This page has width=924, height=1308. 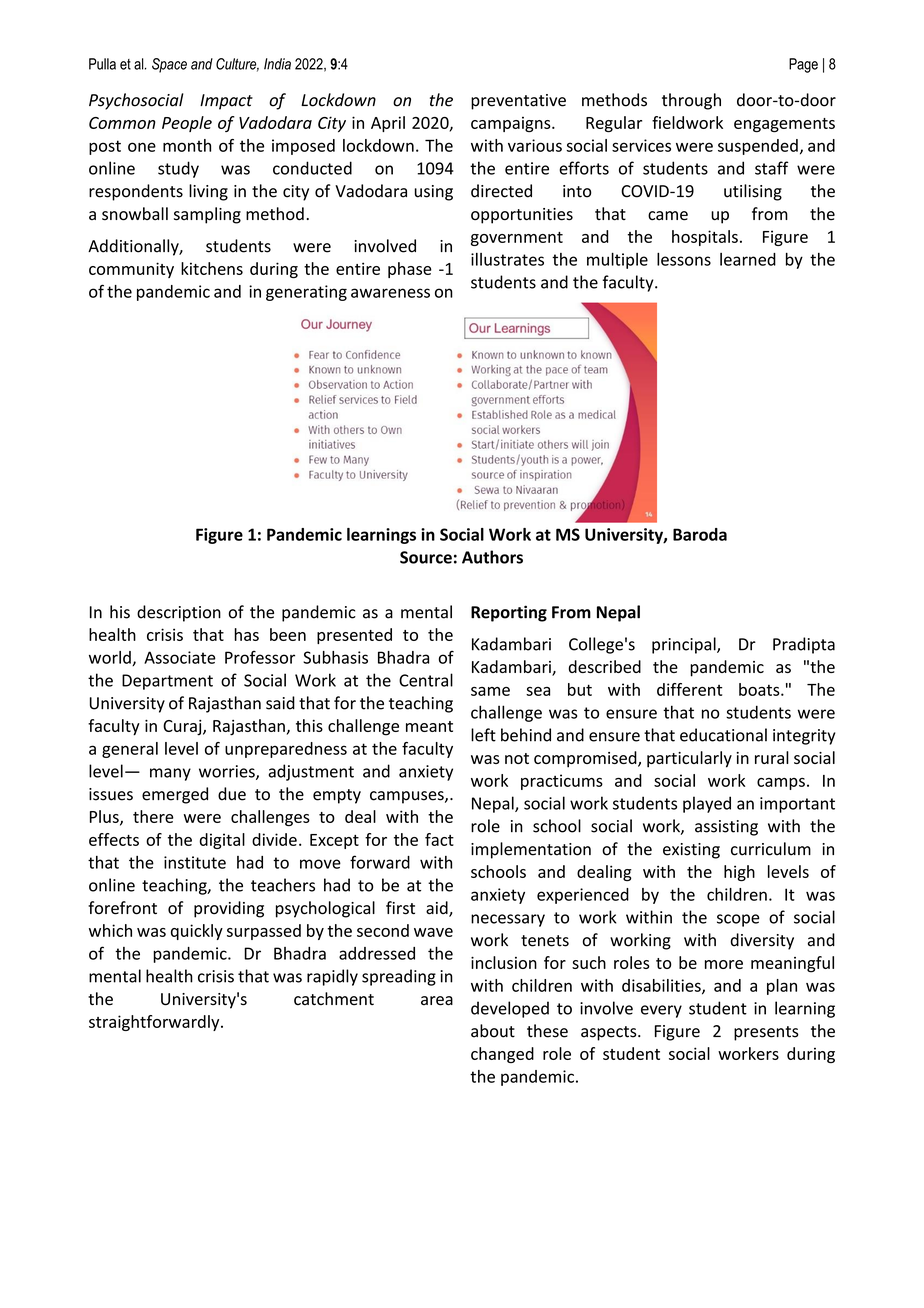 What do you see at coordinates (167, 682) in the page?
I see `Department` at bounding box center [167, 682].
